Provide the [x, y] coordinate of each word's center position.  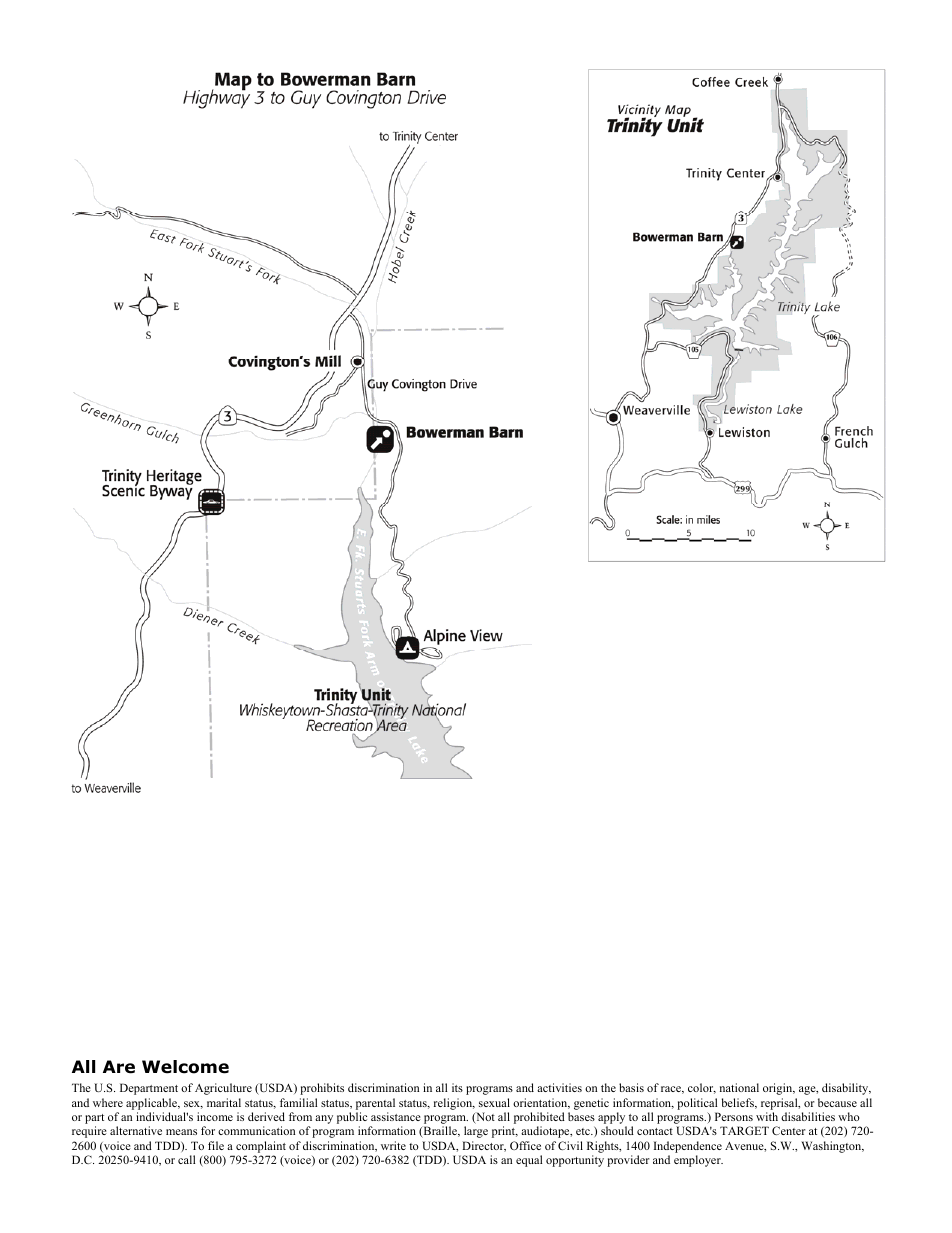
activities [559, 1087]
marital [224, 1102]
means [181, 1132]
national [739, 1087]
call [186, 1159]
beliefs [739, 1103]
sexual [494, 1102]
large [476, 1132]
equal [529, 1161]
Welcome [185, 1067]
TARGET [744, 1130]
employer [698, 1161]
